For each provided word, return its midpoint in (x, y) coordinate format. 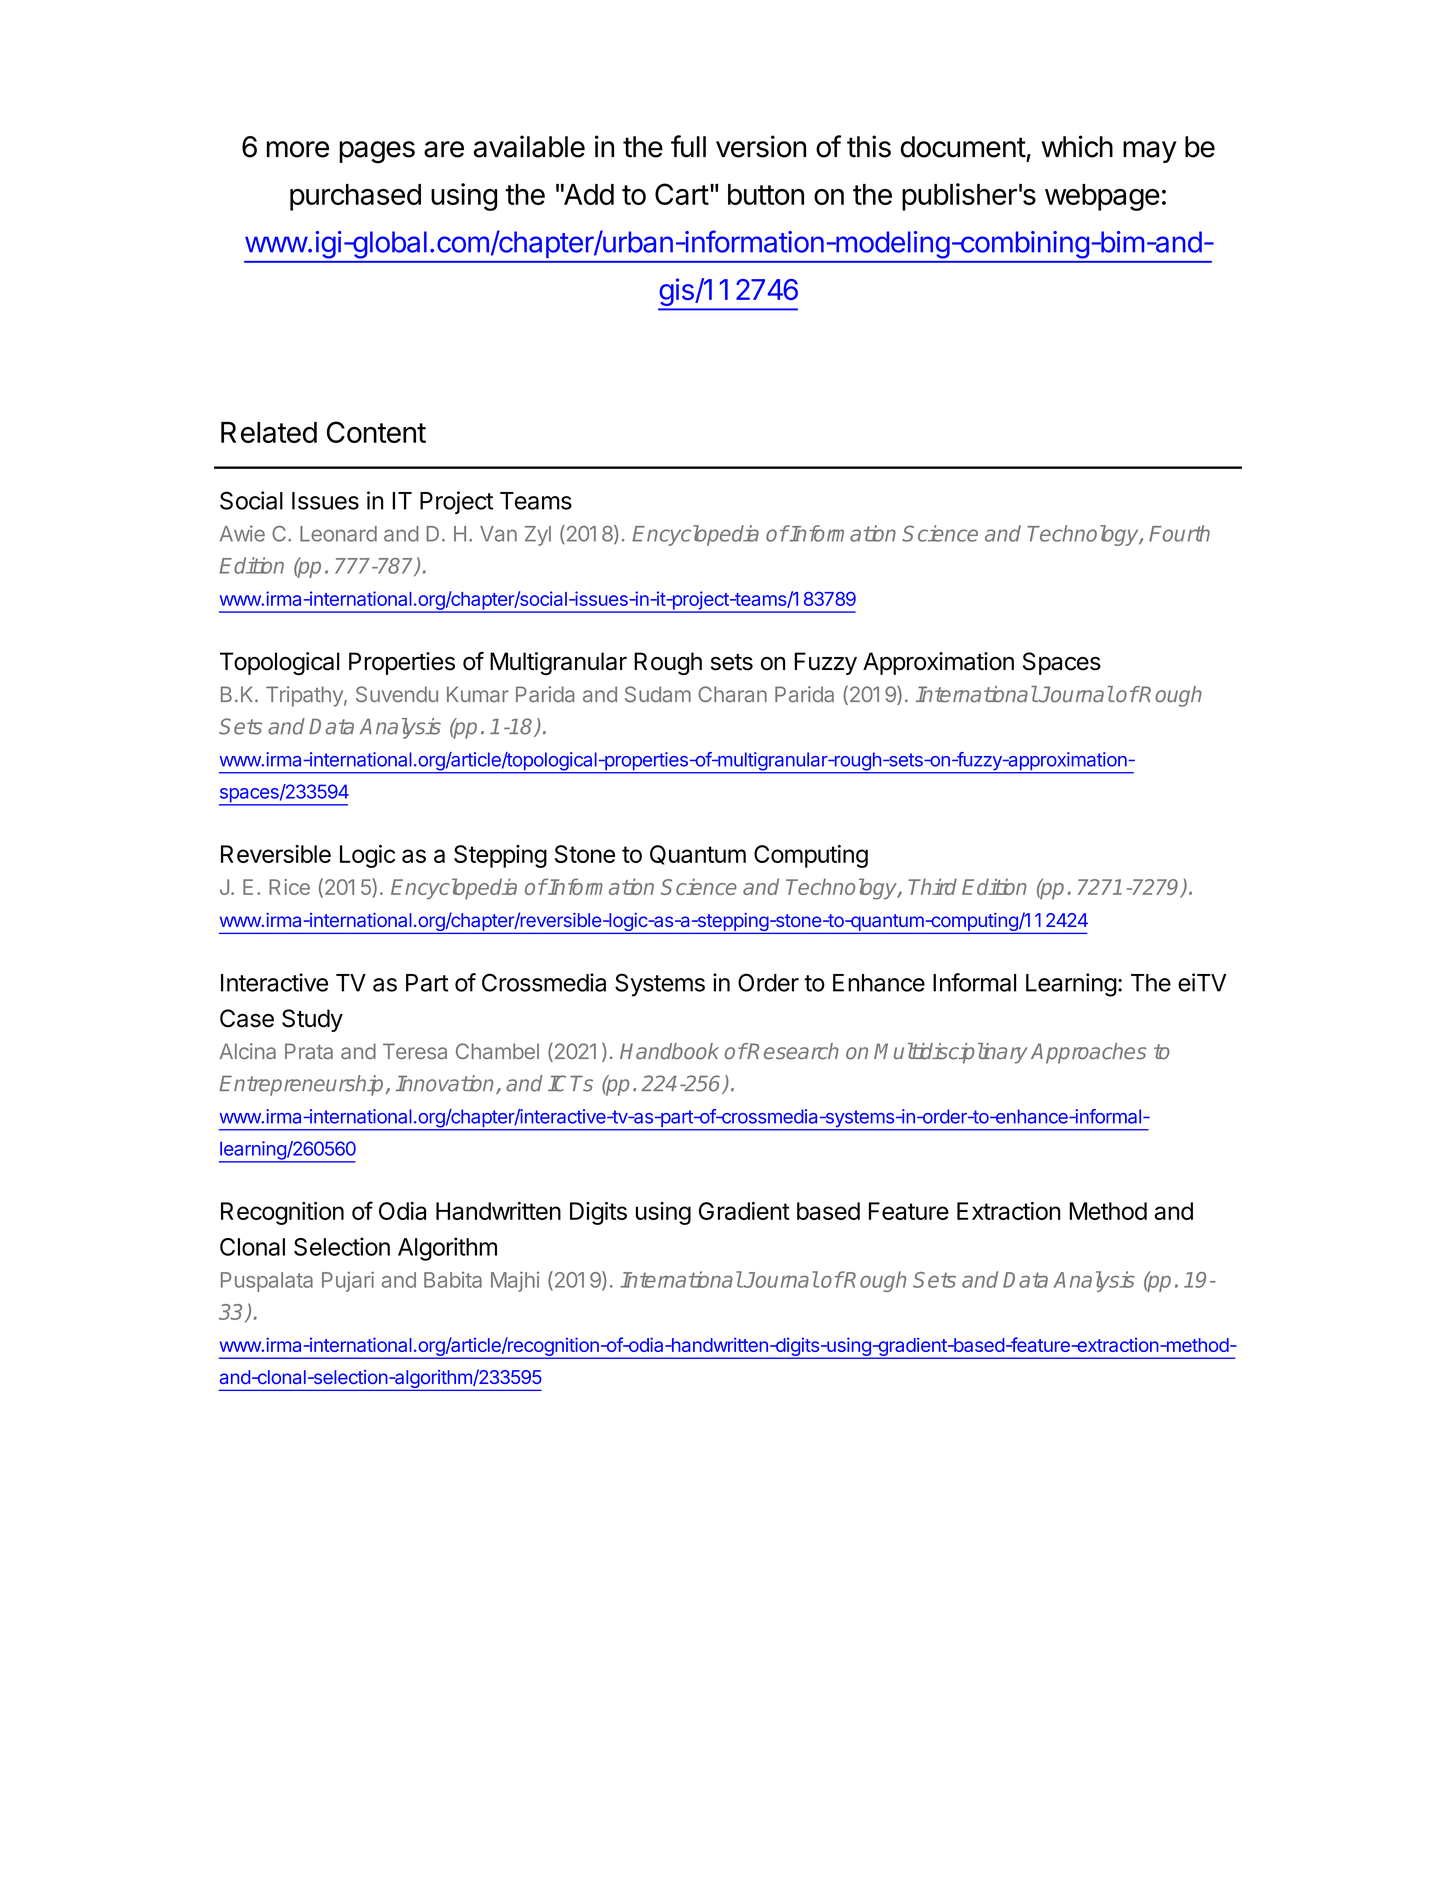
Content (376, 432)
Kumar (478, 694)
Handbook (669, 1051)
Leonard (338, 534)
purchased (355, 197)
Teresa (415, 1051)
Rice (289, 887)
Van (498, 534)
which (1077, 146)
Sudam (658, 694)
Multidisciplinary (950, 1053)
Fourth (1179, 533)
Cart (682, 194)
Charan (732, 694)
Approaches (1088, 1053)
